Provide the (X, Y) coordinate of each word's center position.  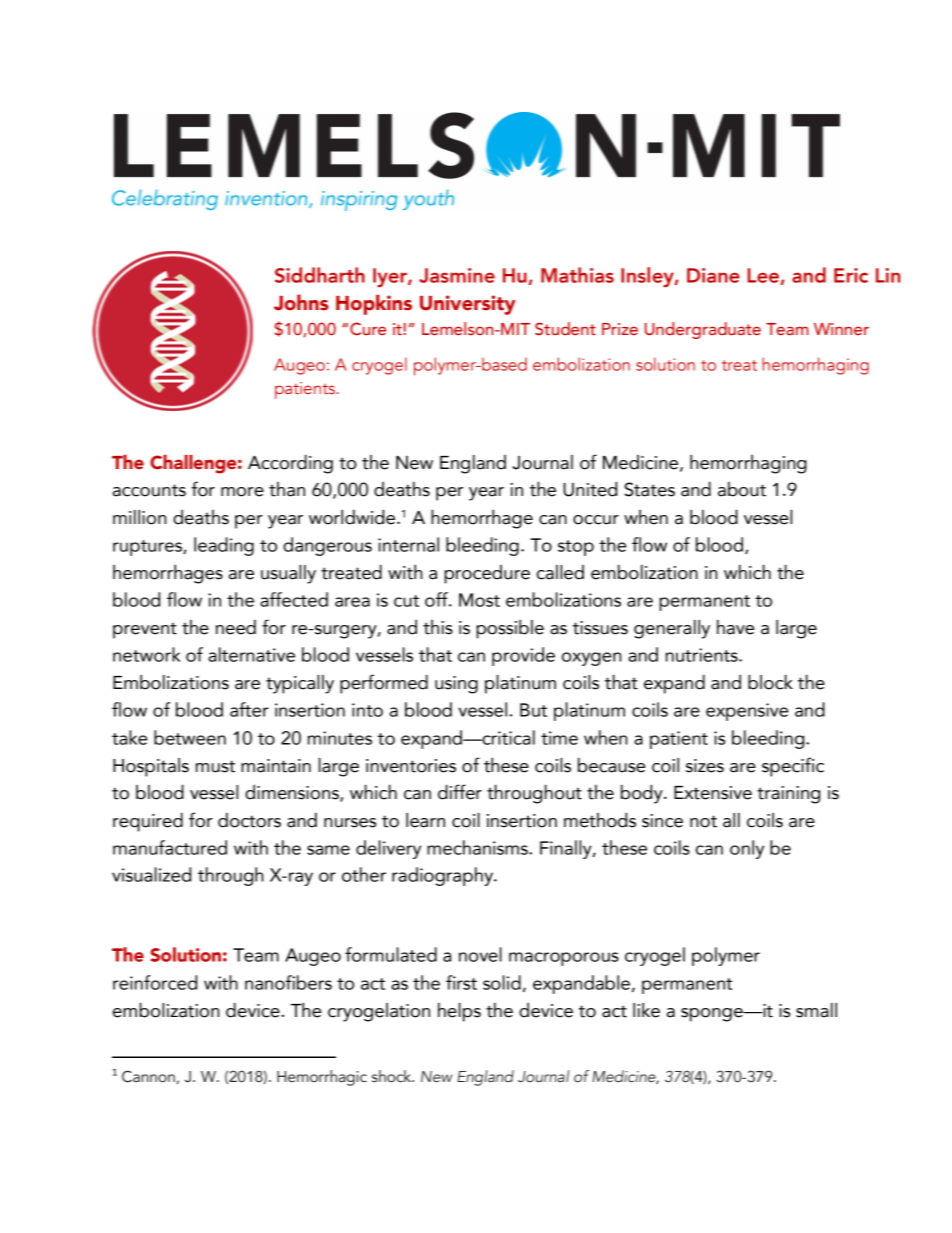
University (468, 305)
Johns (301, 302)
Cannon (148, 1076)
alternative (251, 654)
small (816, 1010)
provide (523, 656)
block (770, 682)
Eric (851, 275)
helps (459, 1012)
